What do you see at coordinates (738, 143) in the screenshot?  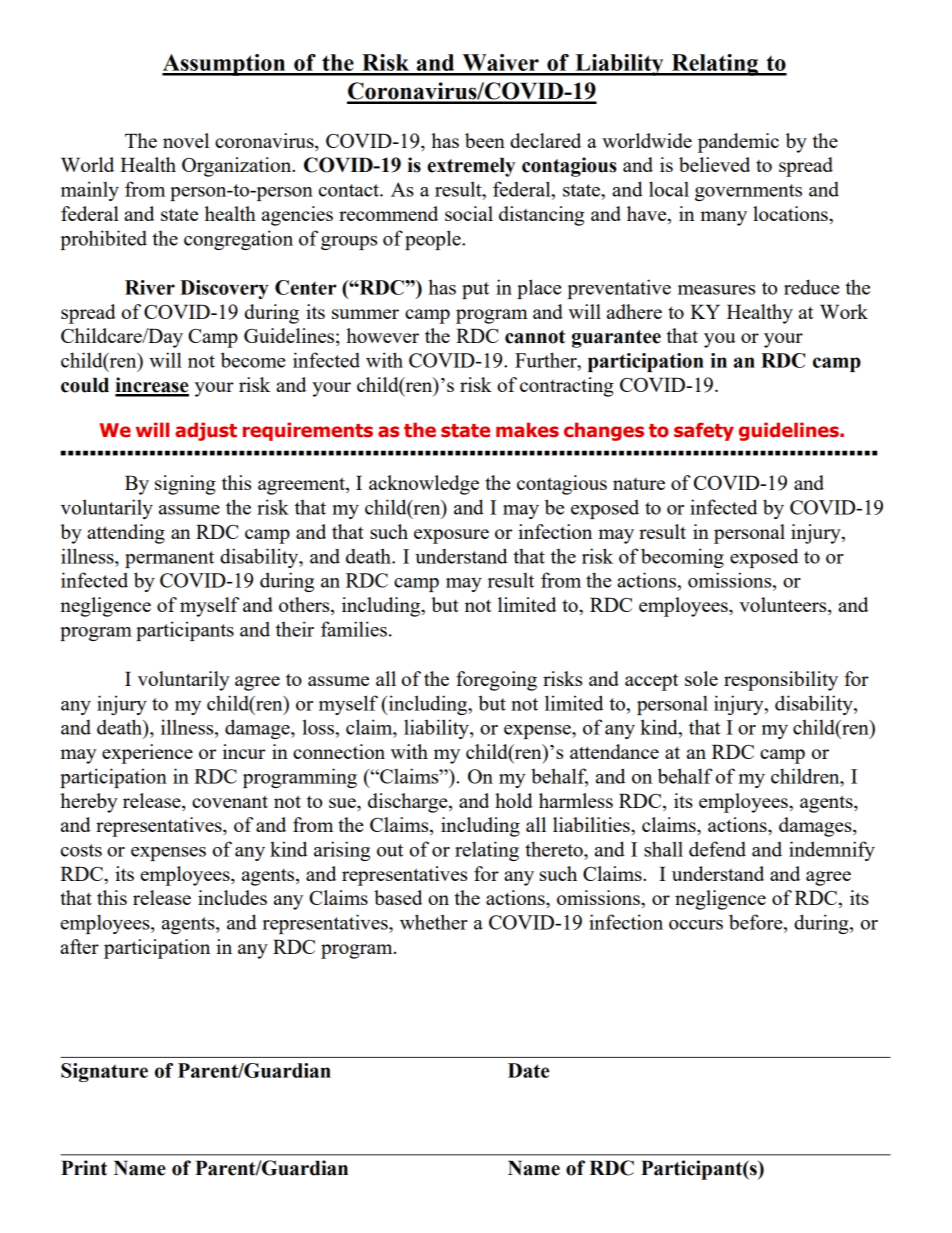 I see `pandemic` at bounding box center [738, 143].
